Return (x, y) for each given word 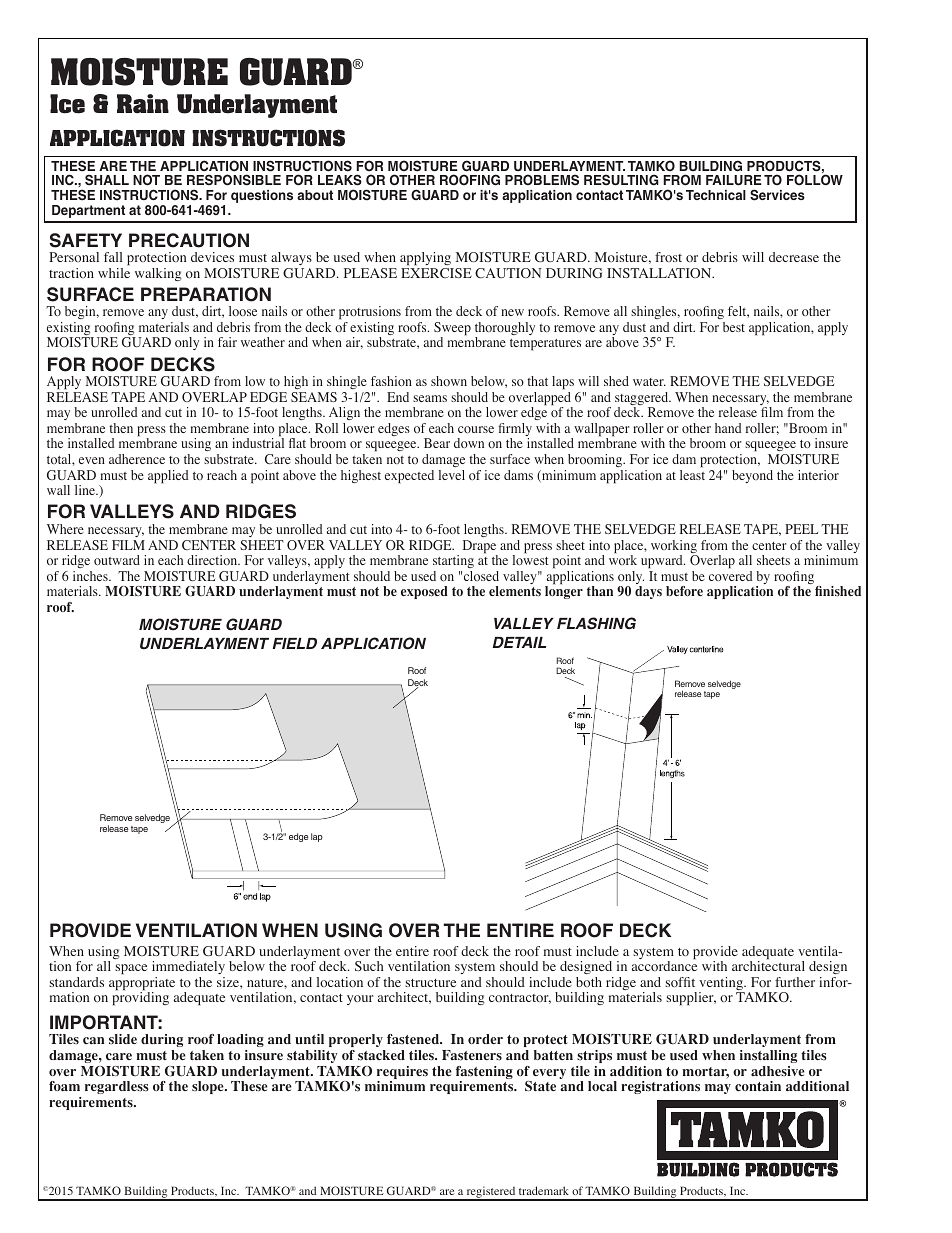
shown (449, 381)
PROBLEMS (542, 180)
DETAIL (519, 642)
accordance (664, 965)
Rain (143, 103)
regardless (117, 1087)
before (684, 591)
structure (430, 983)
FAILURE (734, 180)
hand (728, 428)
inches (91, 576)
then (121, 428)
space (131, 969)
